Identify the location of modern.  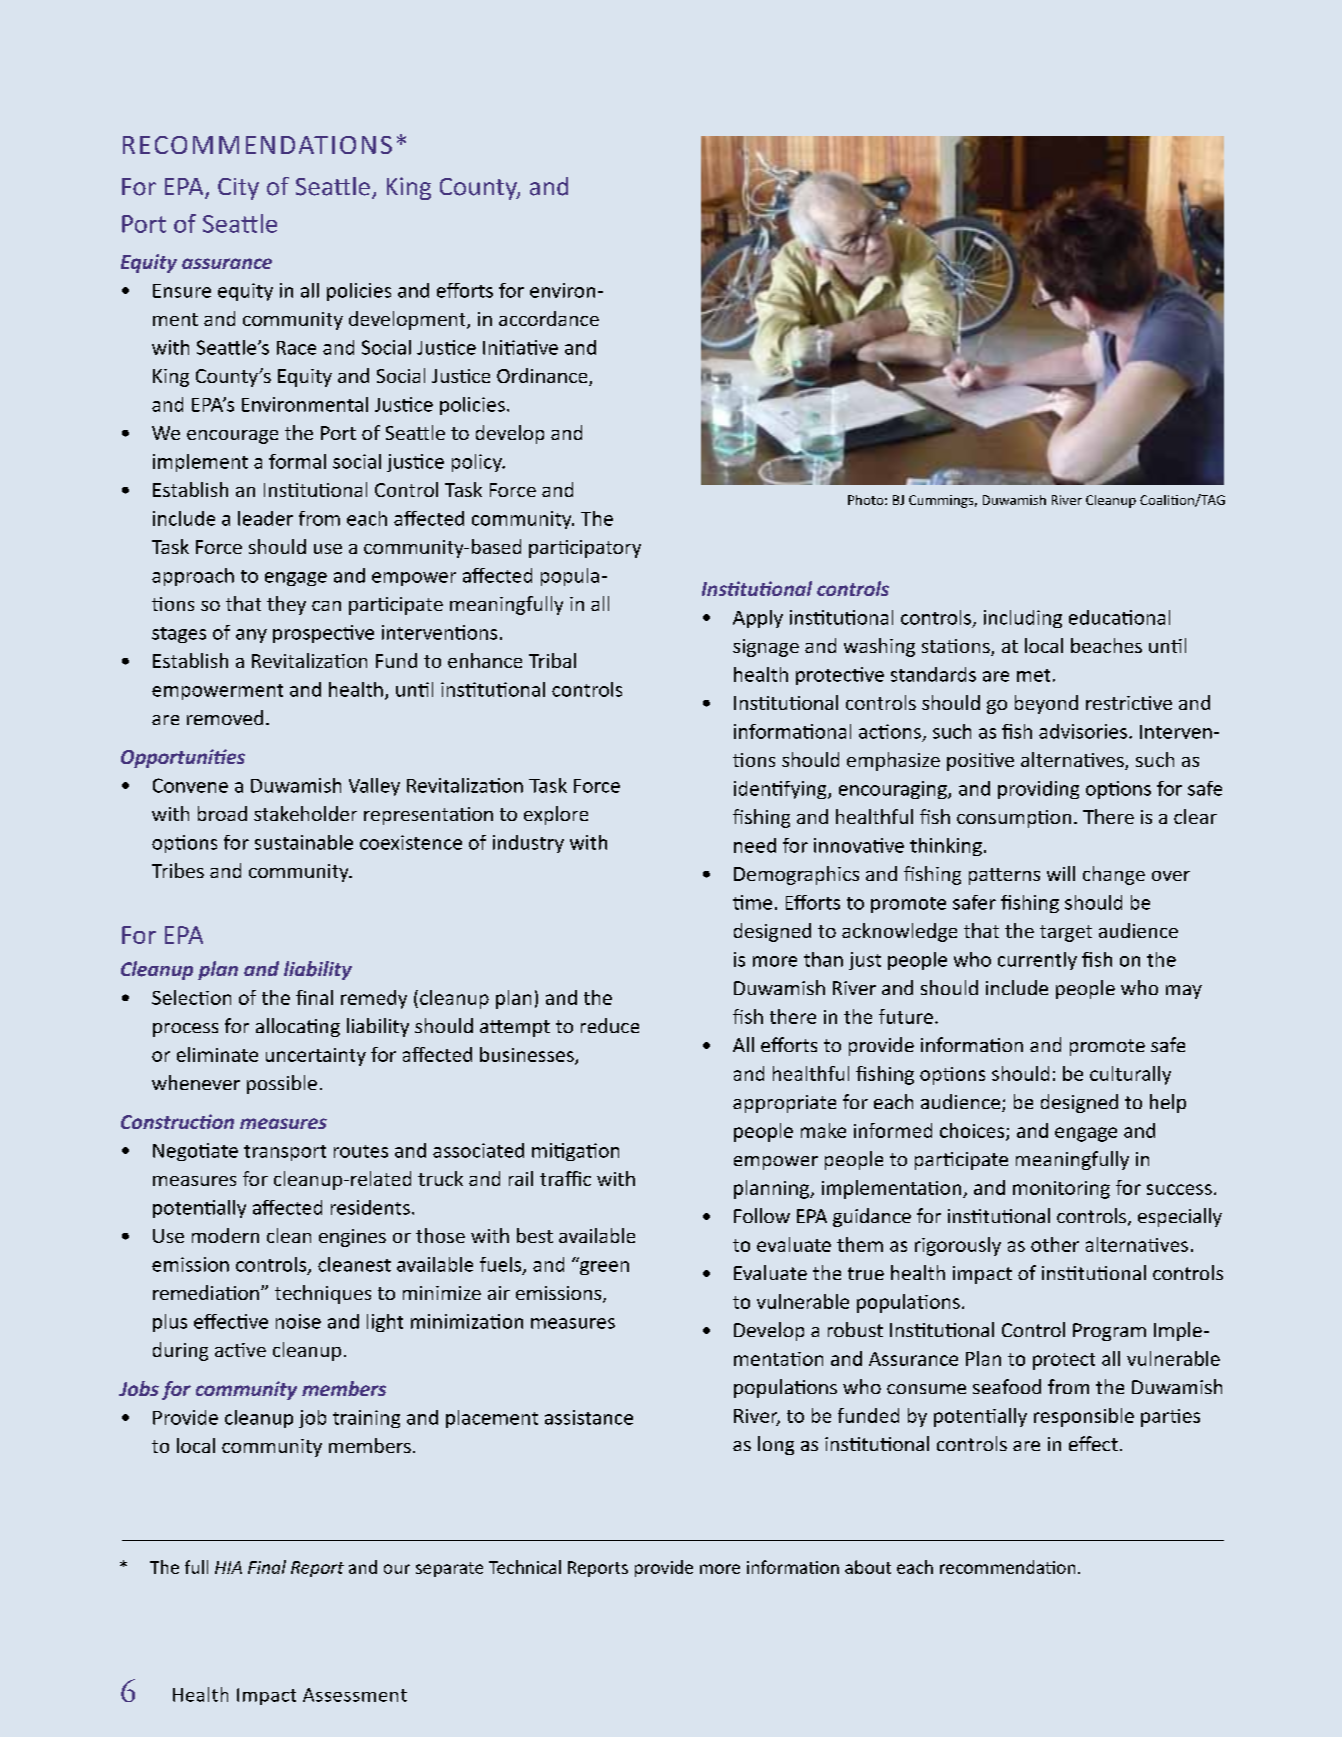
(225, 1235).
